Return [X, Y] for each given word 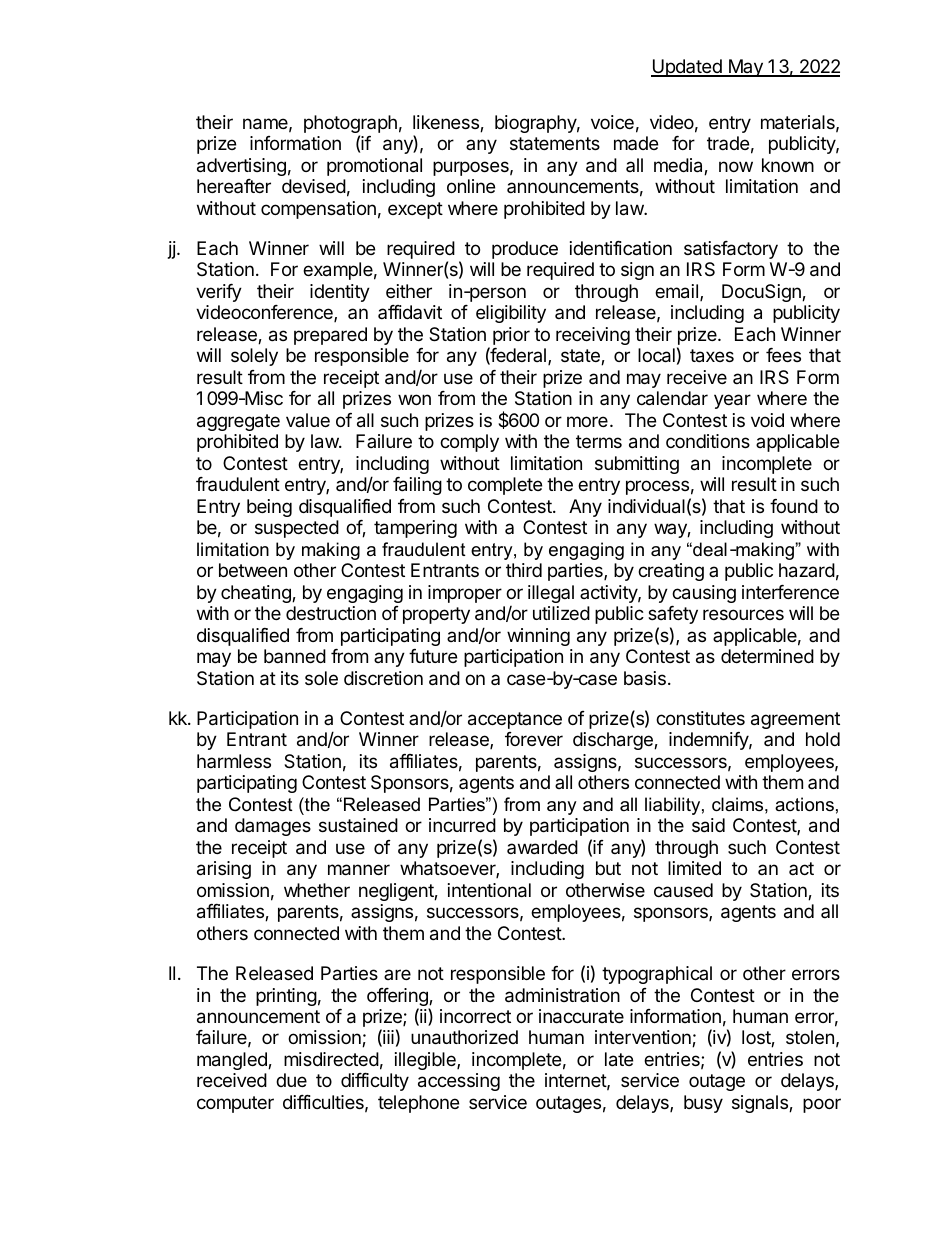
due [291, 1080]
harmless [234, 761]
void [767, 420]
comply [469, 443]
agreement [795, 720]
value [308, 420]
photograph [350, 125]
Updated [687, 68]
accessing [459, 1082]
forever [534, 739]
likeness [447, 123]
